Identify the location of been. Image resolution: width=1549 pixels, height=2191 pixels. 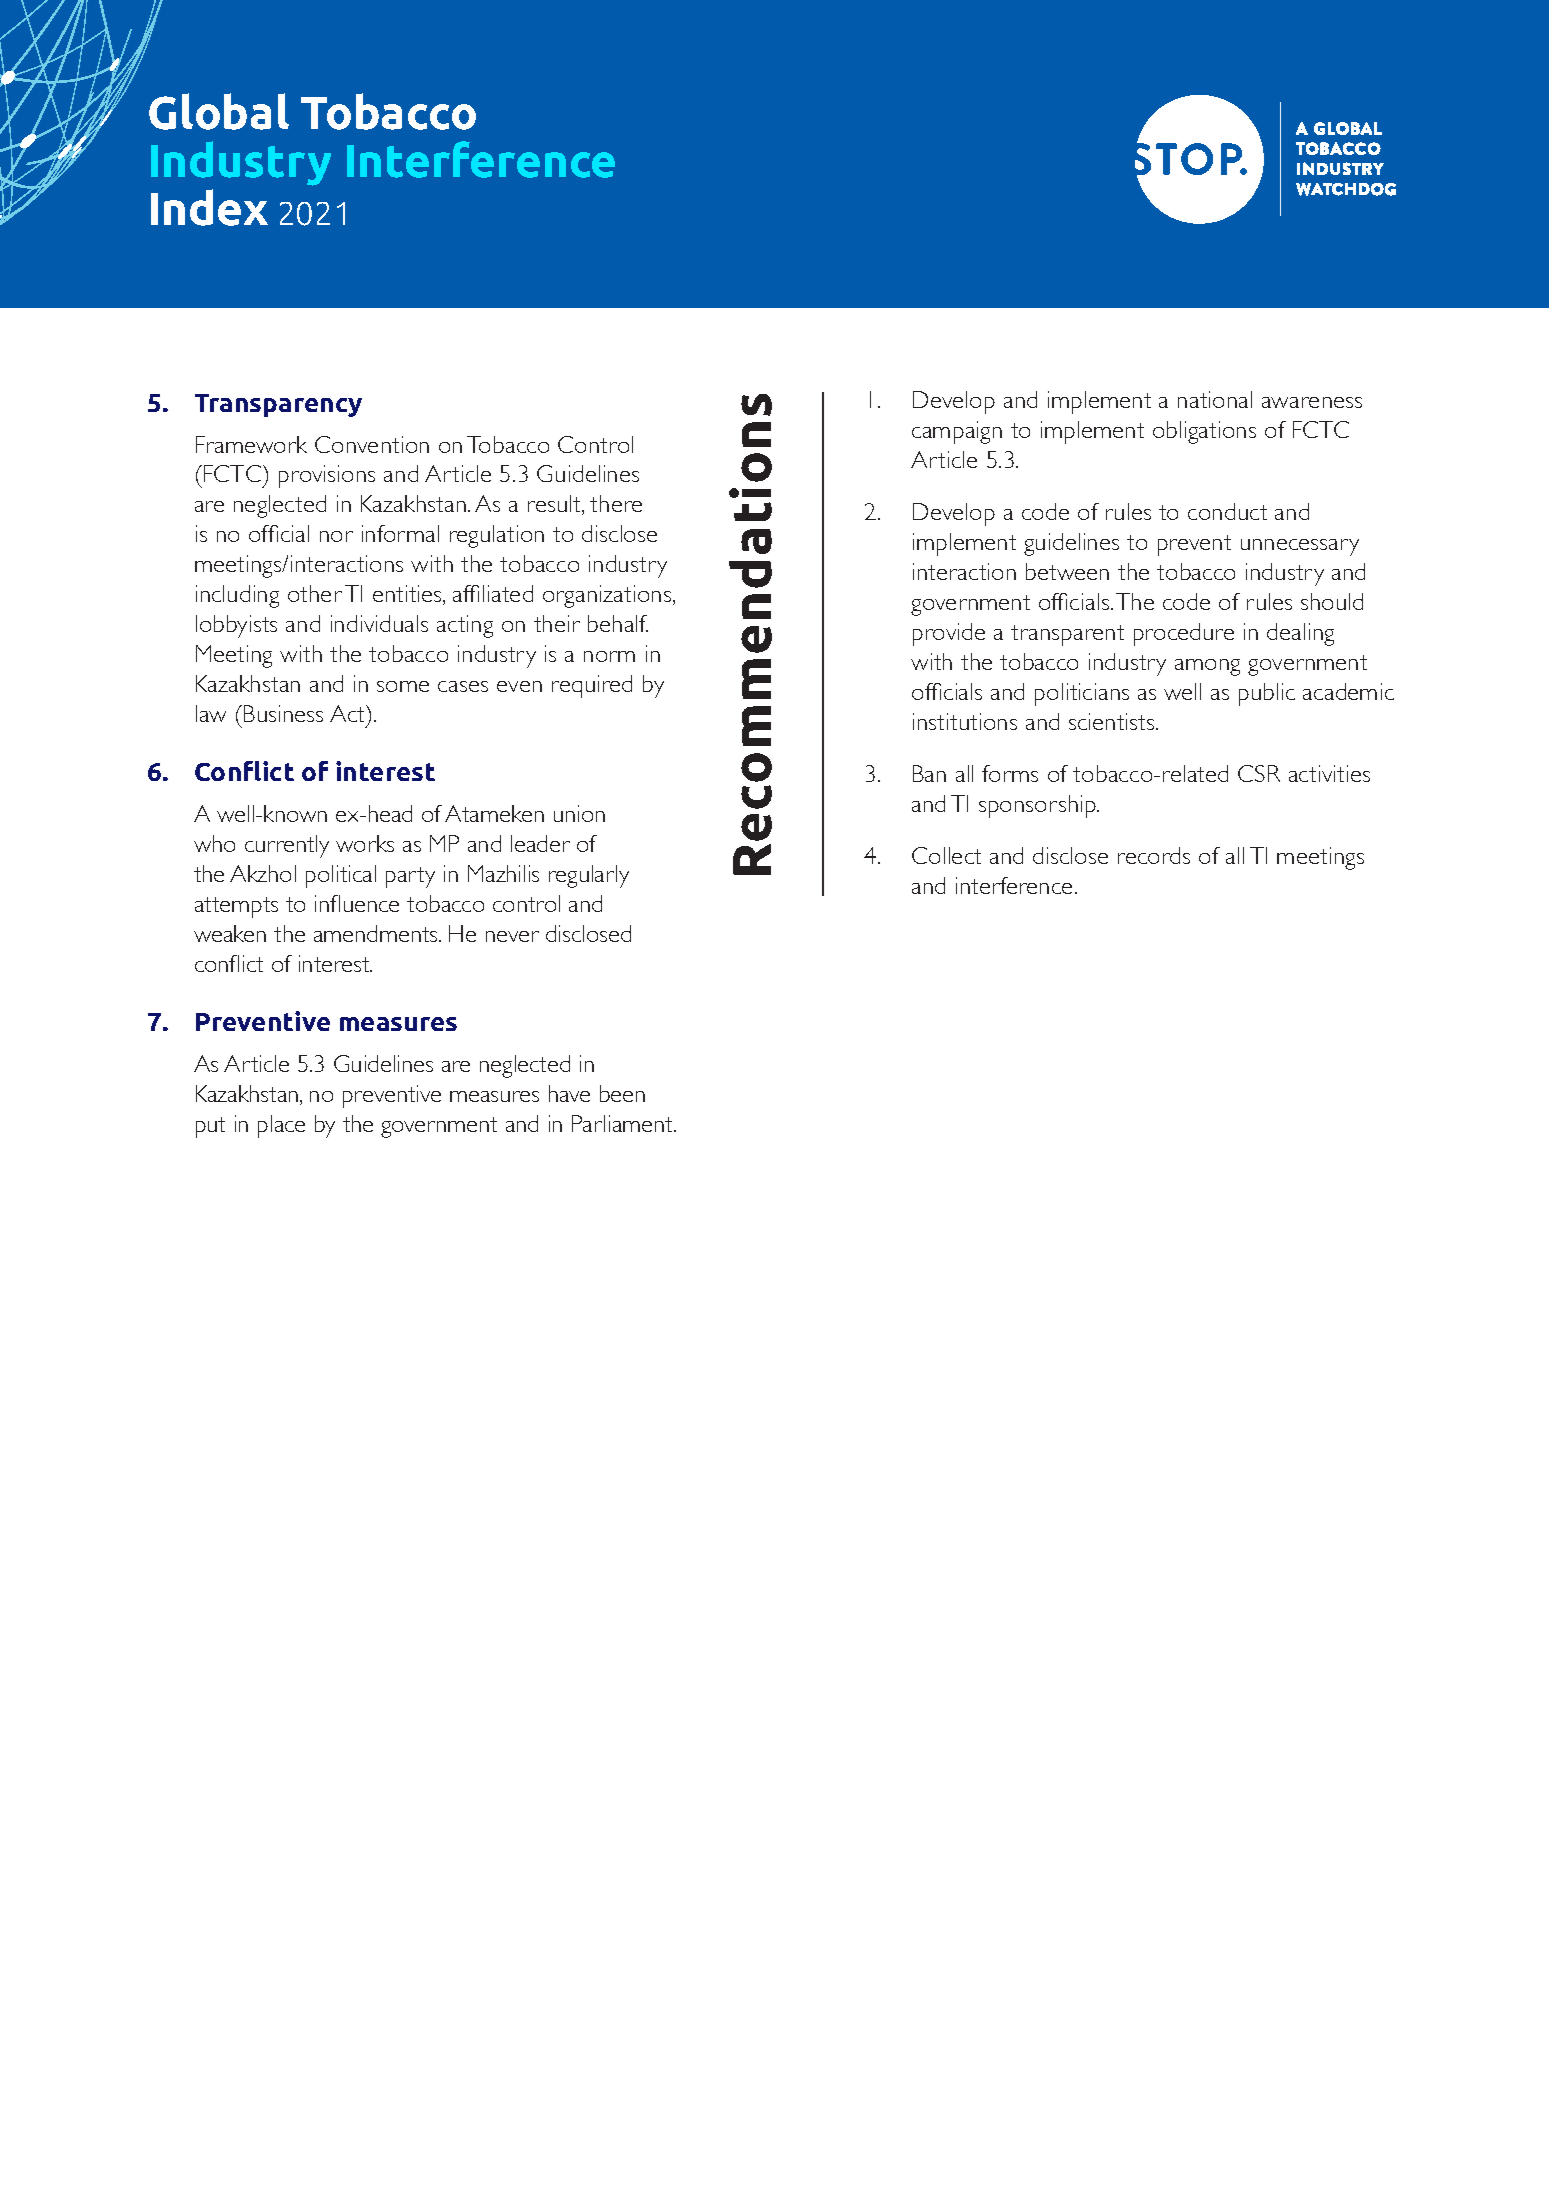
(622, 1093).
